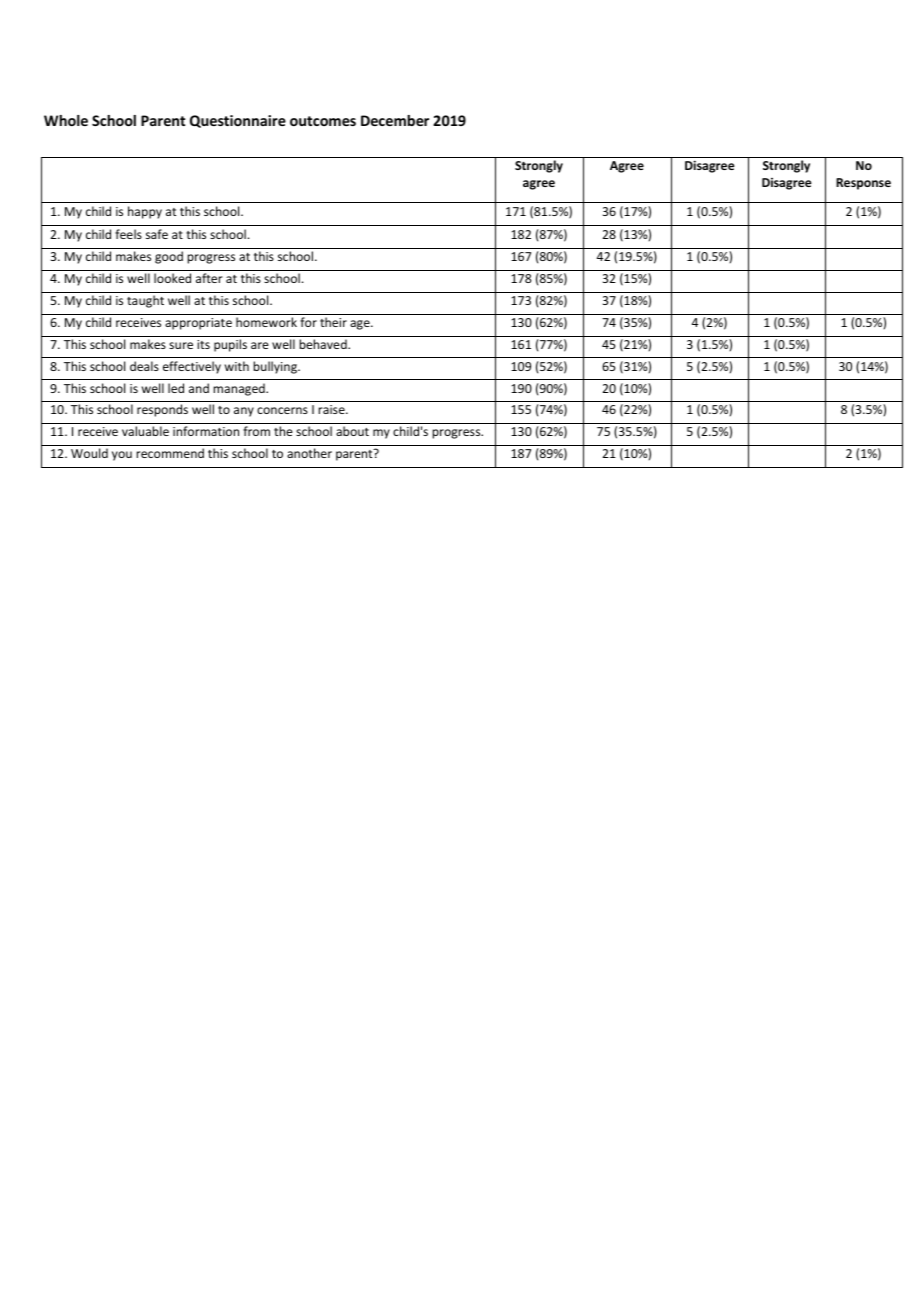  I want to click on after, so click(209, 278).
